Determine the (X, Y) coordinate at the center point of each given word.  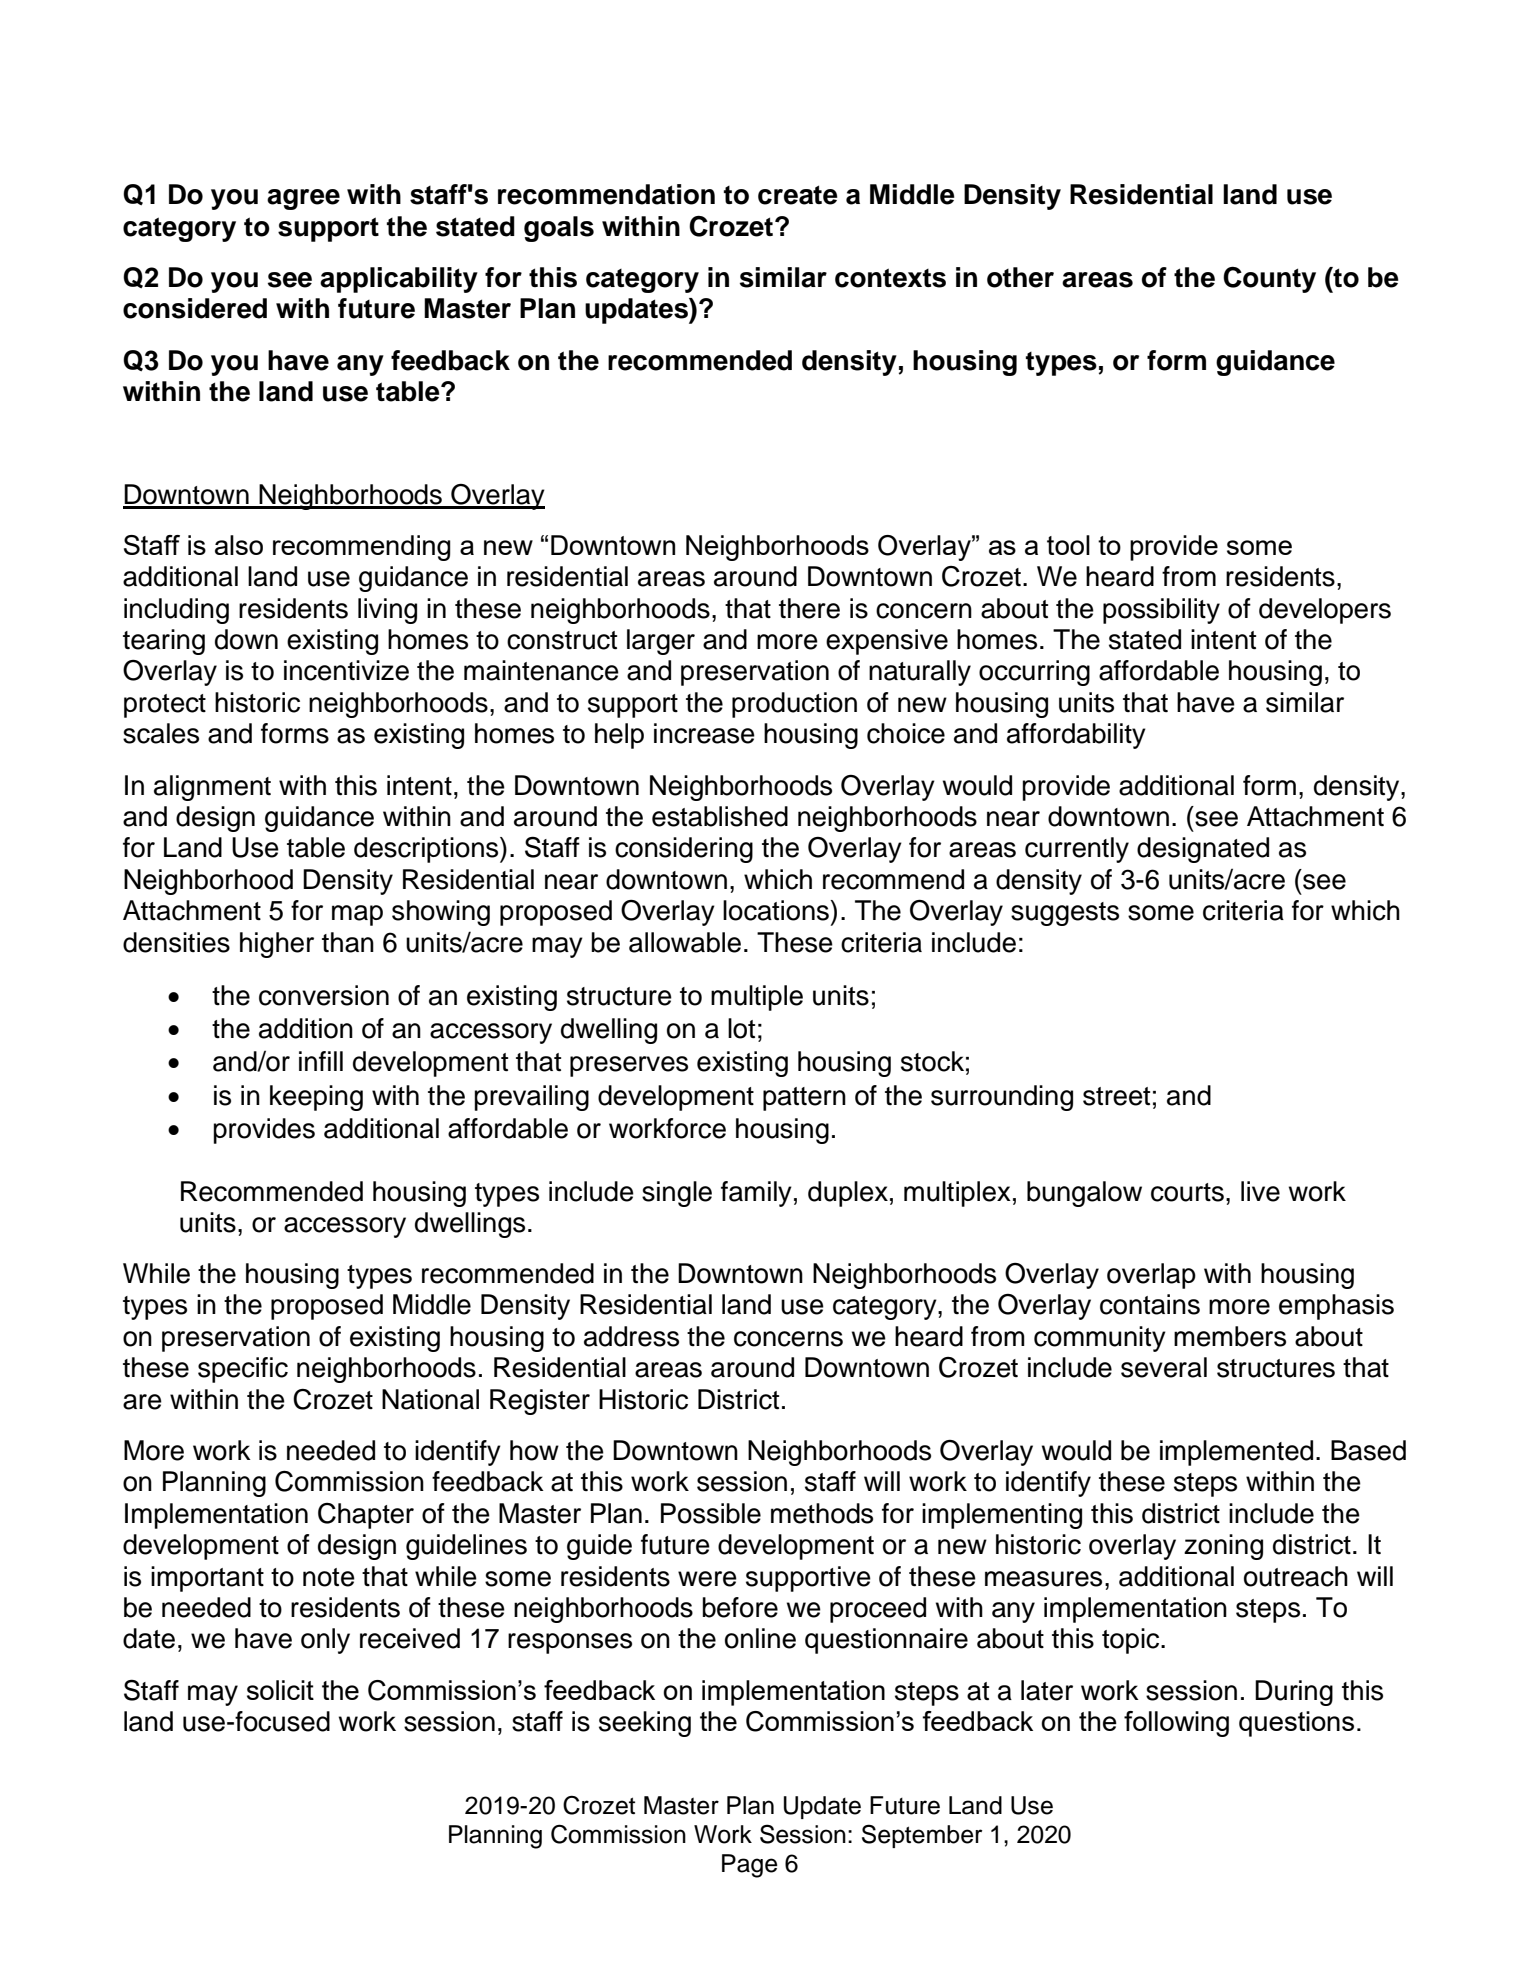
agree (303, 199)
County (1269, 279)
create (798, 195)
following (1176, 1724)
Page (750, 1866)
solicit (280, 1690)
